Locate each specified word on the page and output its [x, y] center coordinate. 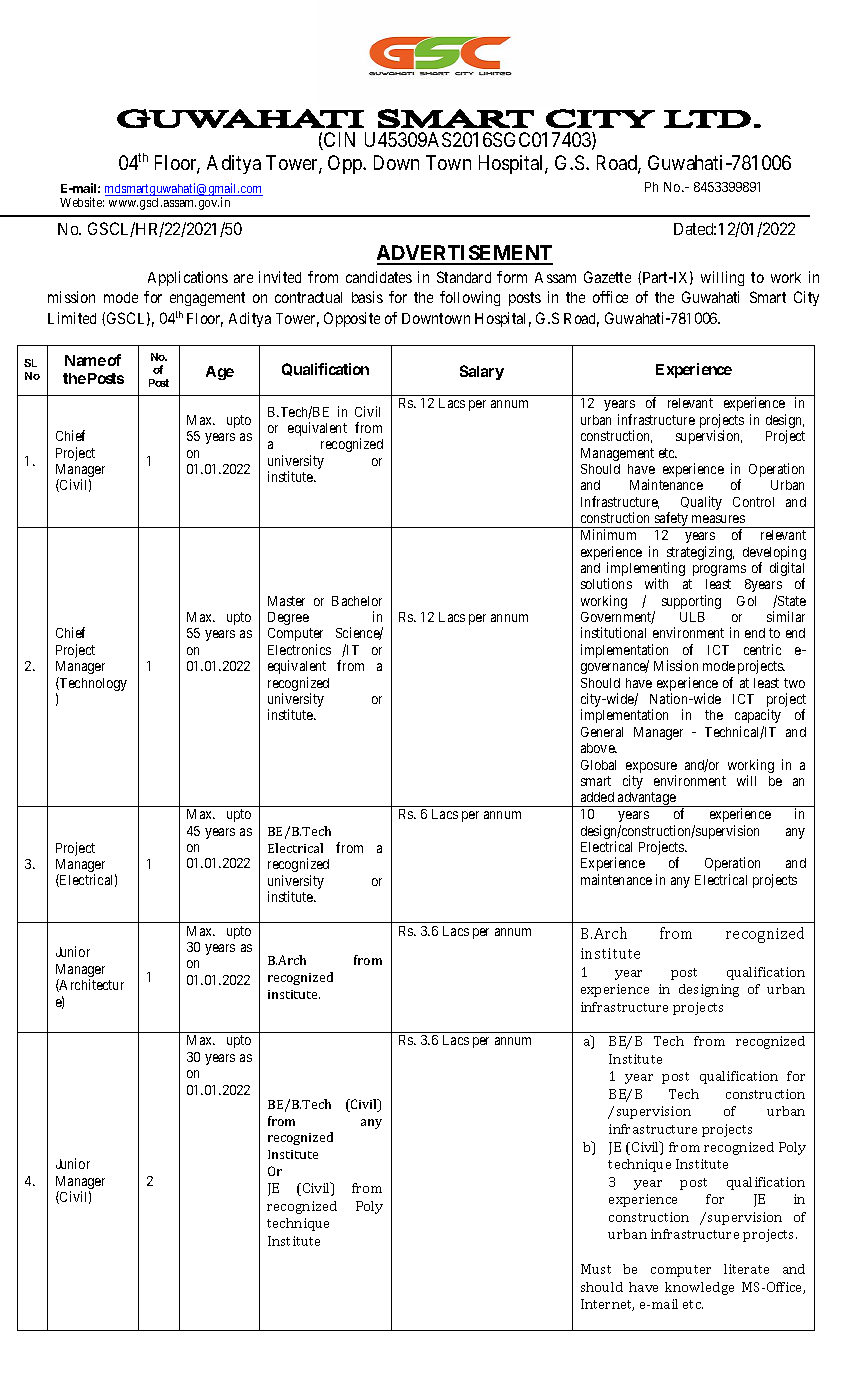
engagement [207, 299]
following [470, 298]
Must [596, 1269]
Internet [607, 1305]
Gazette [607, 277]
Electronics [299, 649]
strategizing [700, 554]
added [597, 797]
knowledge [699, 1288]
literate [746, 1269]
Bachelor [357, 601]
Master [286, 601]
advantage [647, 799]
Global [598, 765]
